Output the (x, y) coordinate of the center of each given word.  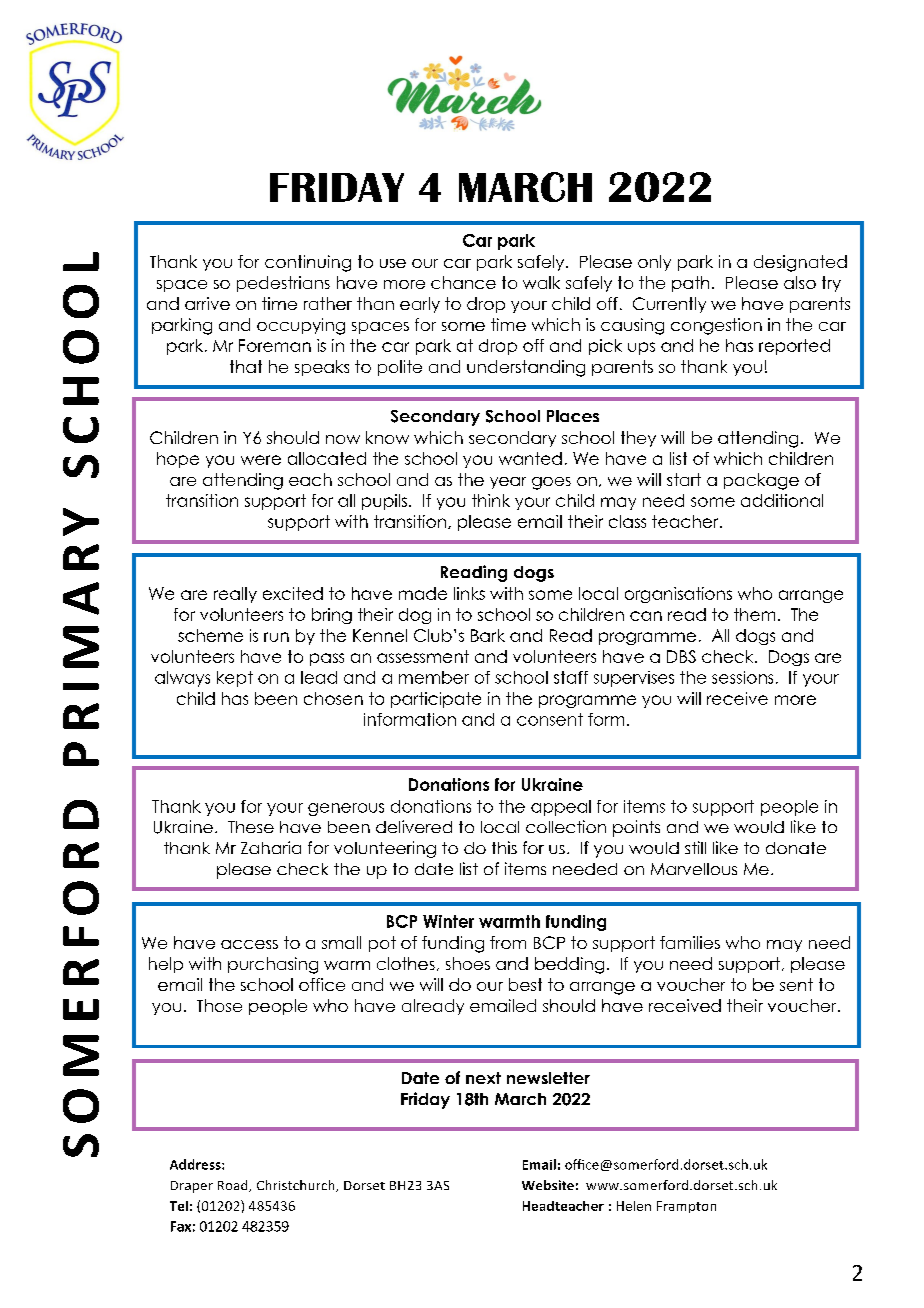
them (754, 614)
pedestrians (283, 284)
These (251, 827)
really (235, 595)
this (504, 847)
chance (463, 282)
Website (548, 1185)
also (800, 282)
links (469, 593)
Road (234, 1186)
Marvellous (694, 869)
